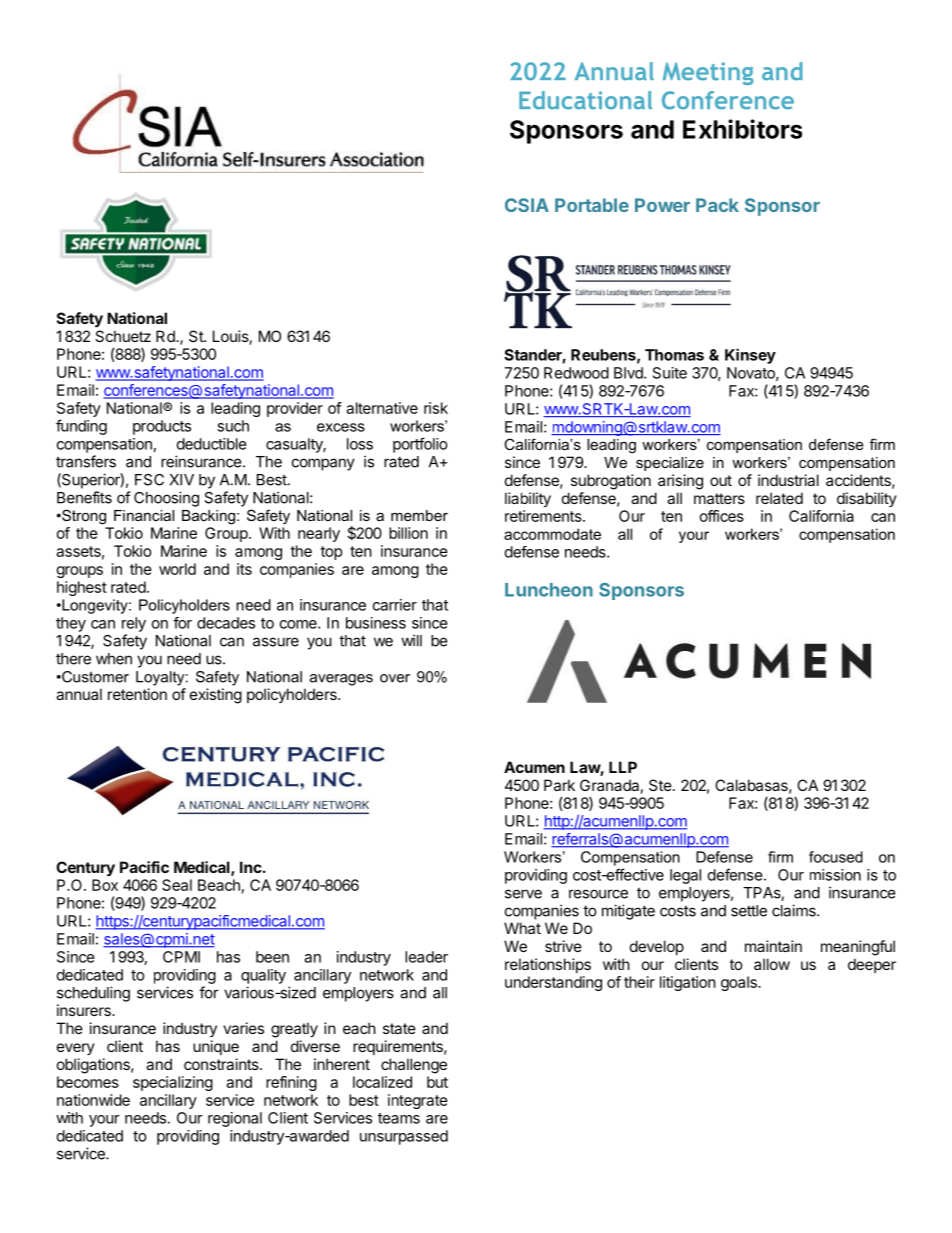 Image resolution: width=952 pixels, height=1233 pixels. What do you see at coordinates (420, 445) in the page?
I see `portfolio` at bounding box center [420, 445].
